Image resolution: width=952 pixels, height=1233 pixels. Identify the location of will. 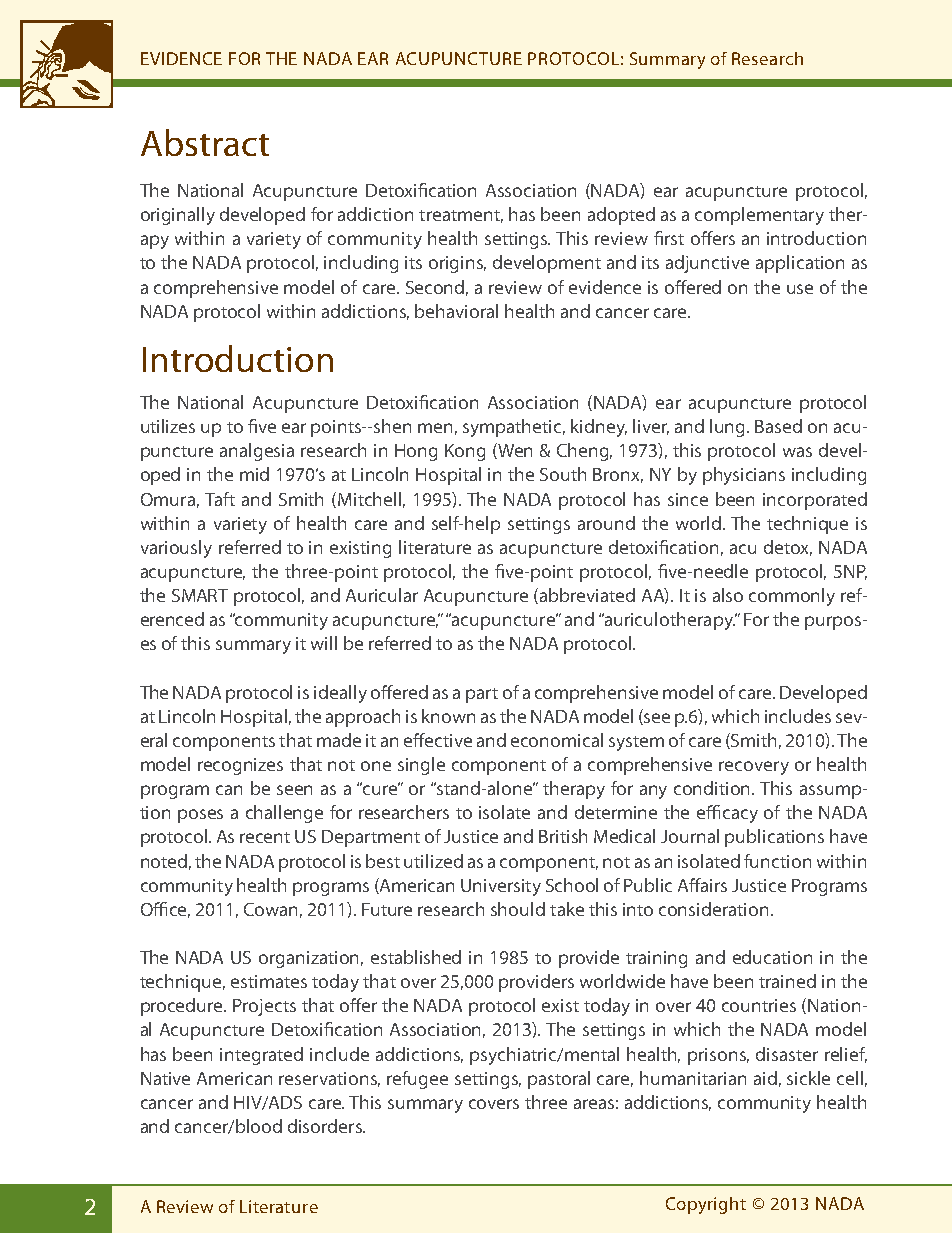
(324, 643).
